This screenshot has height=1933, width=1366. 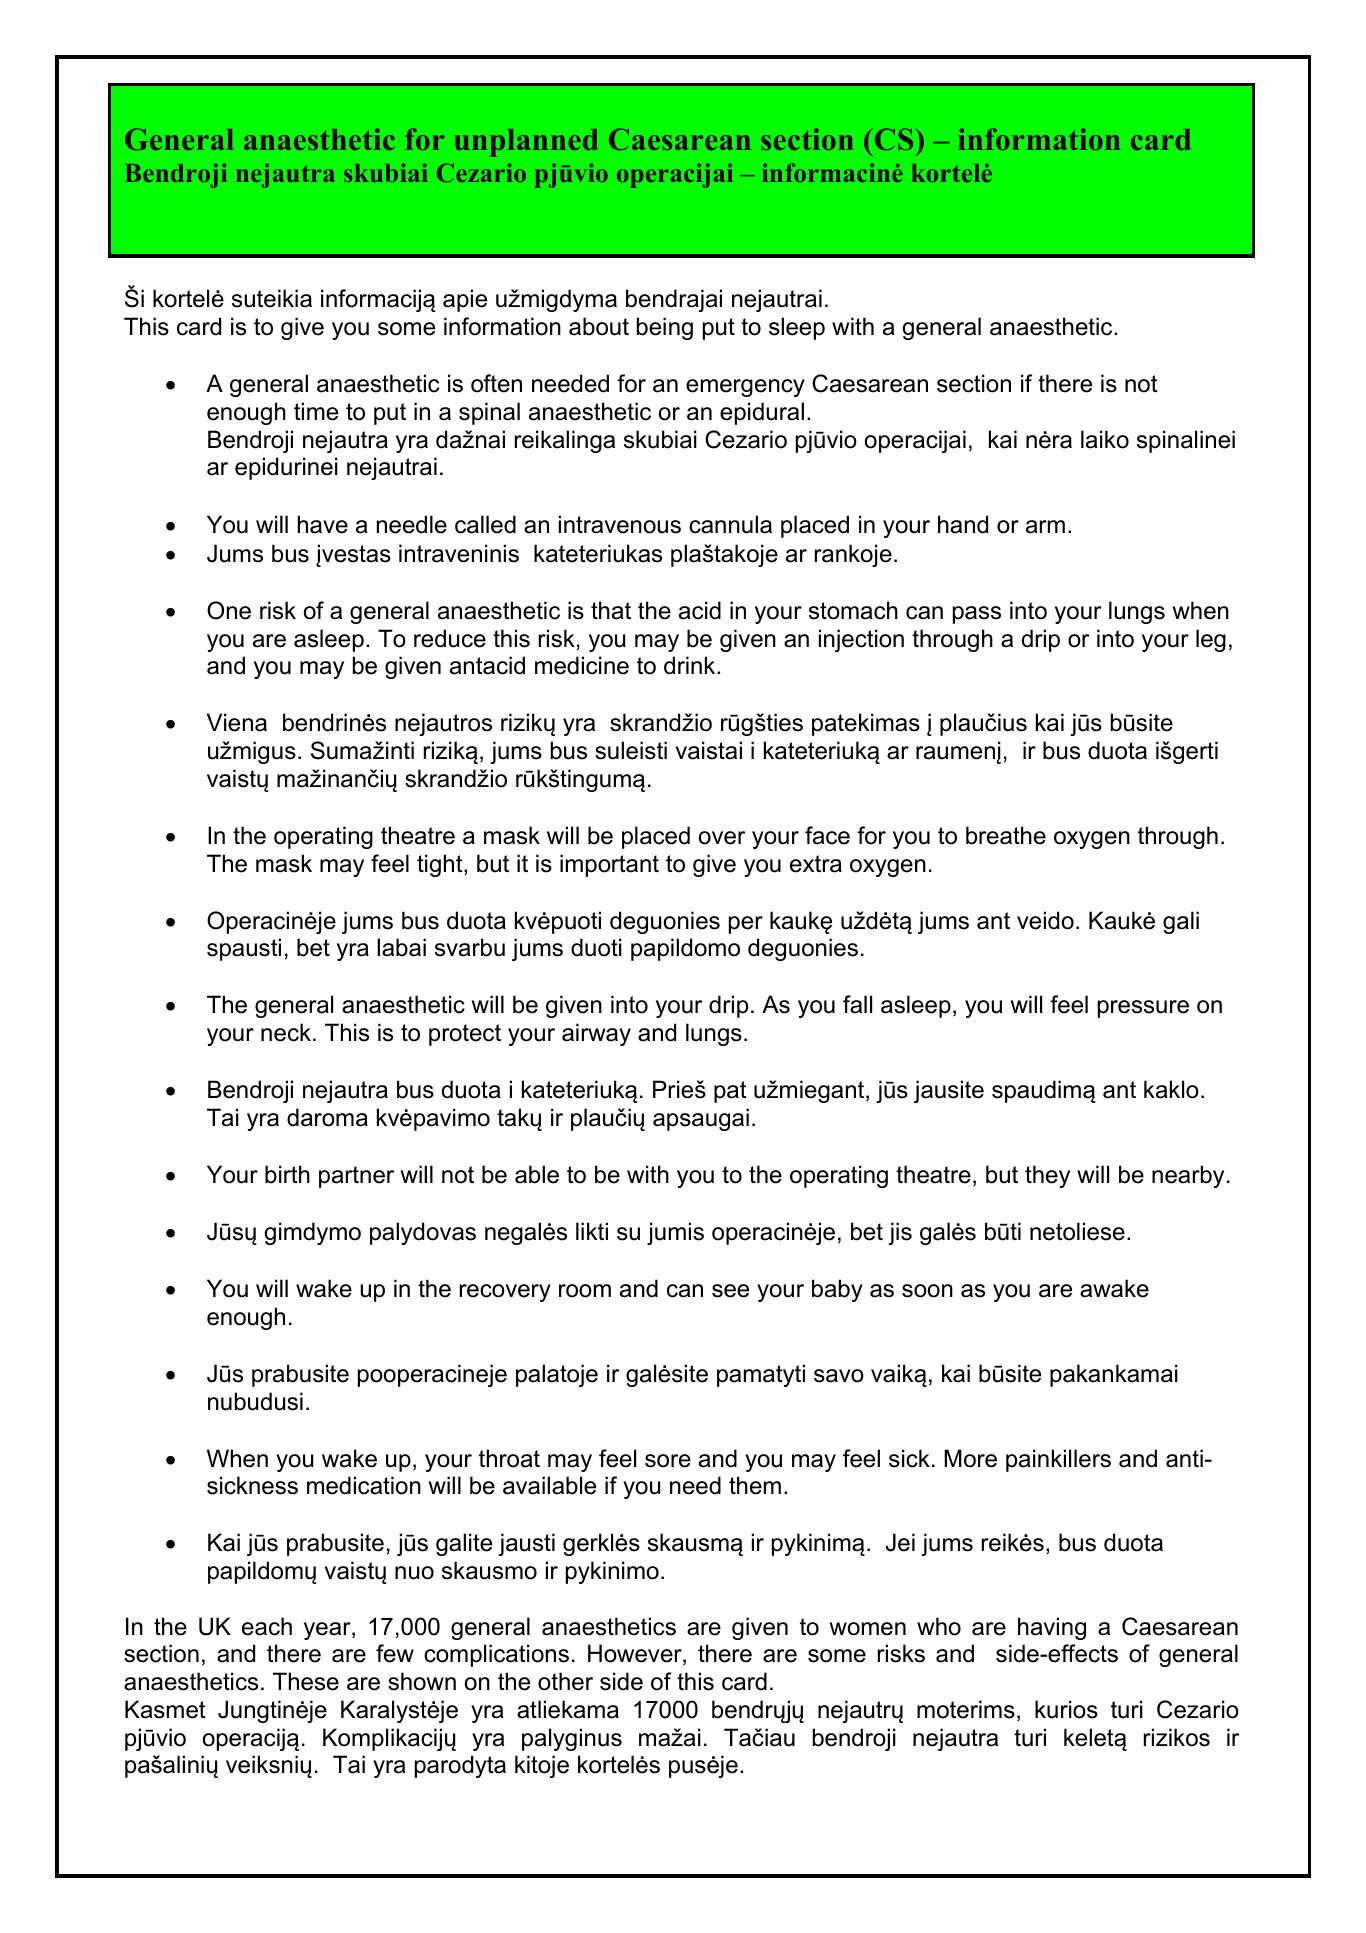 I want to click on pressure, so click(x=1143, y=1009).
